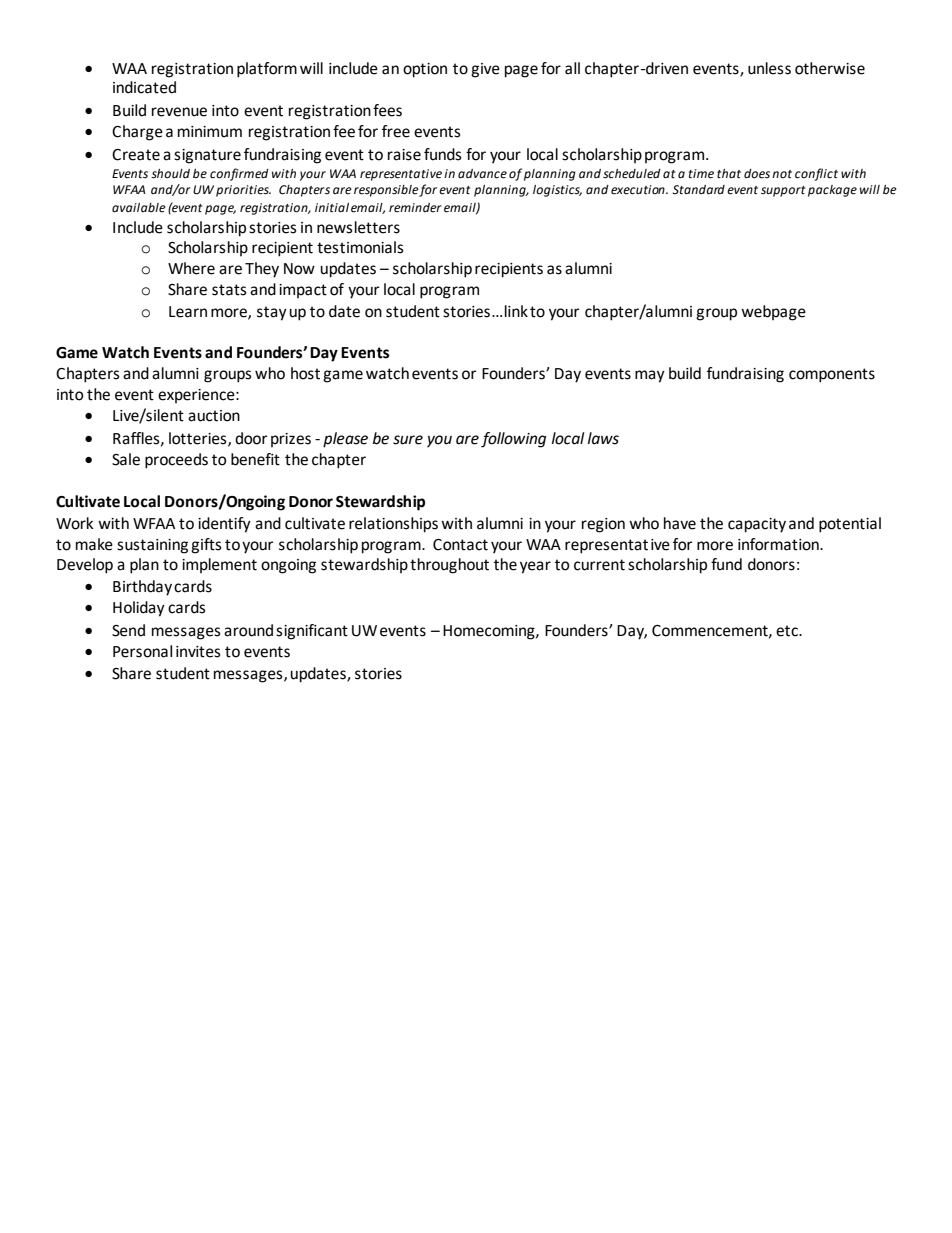  I want to click on laws, so click(603, 438).
